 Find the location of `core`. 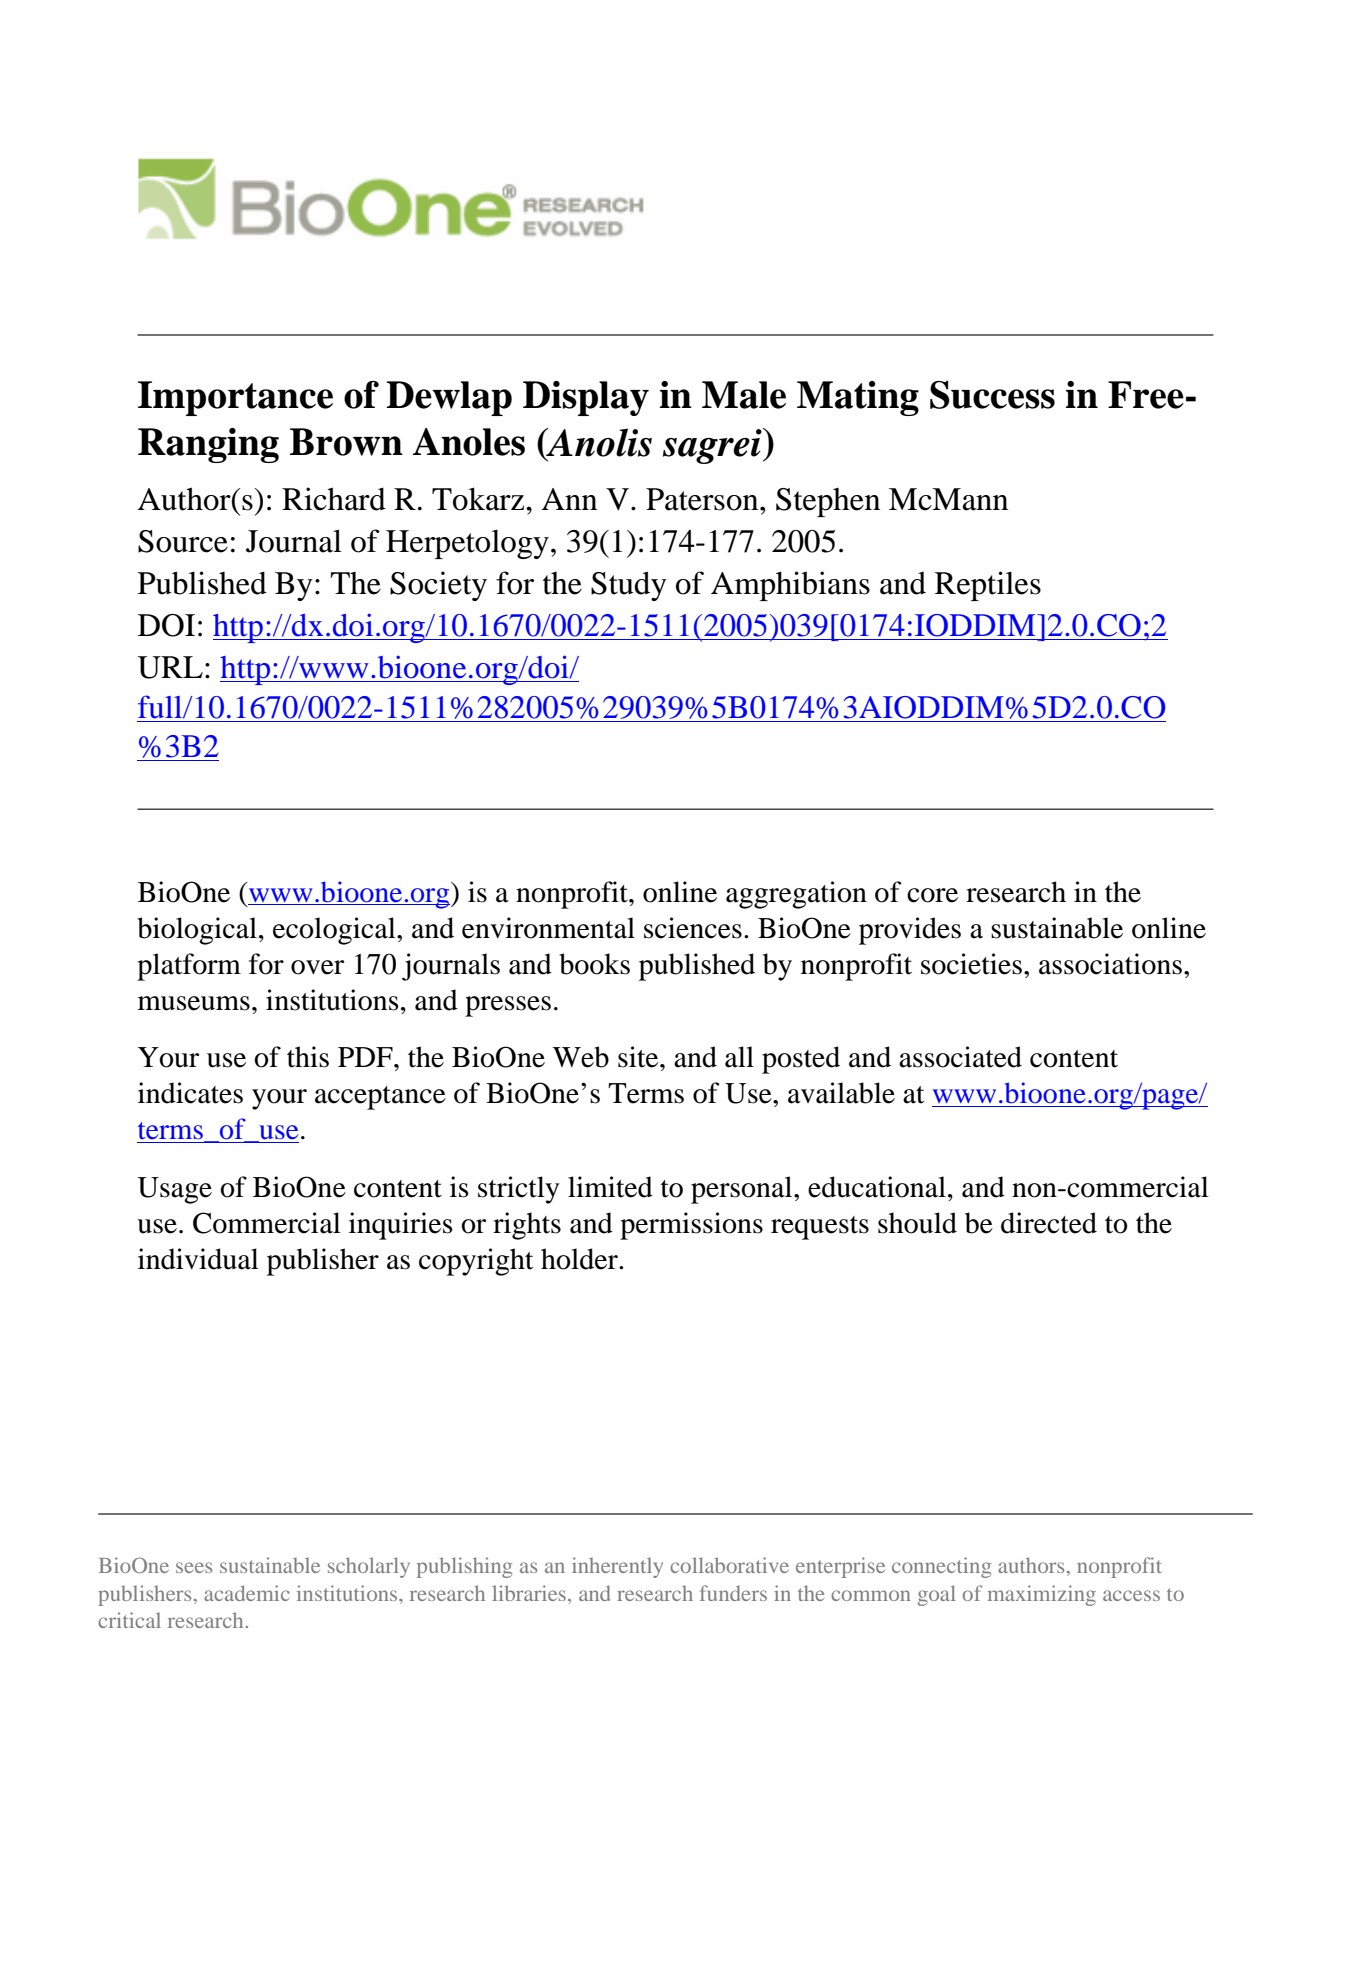

core is located at coordinates (932, 895).
